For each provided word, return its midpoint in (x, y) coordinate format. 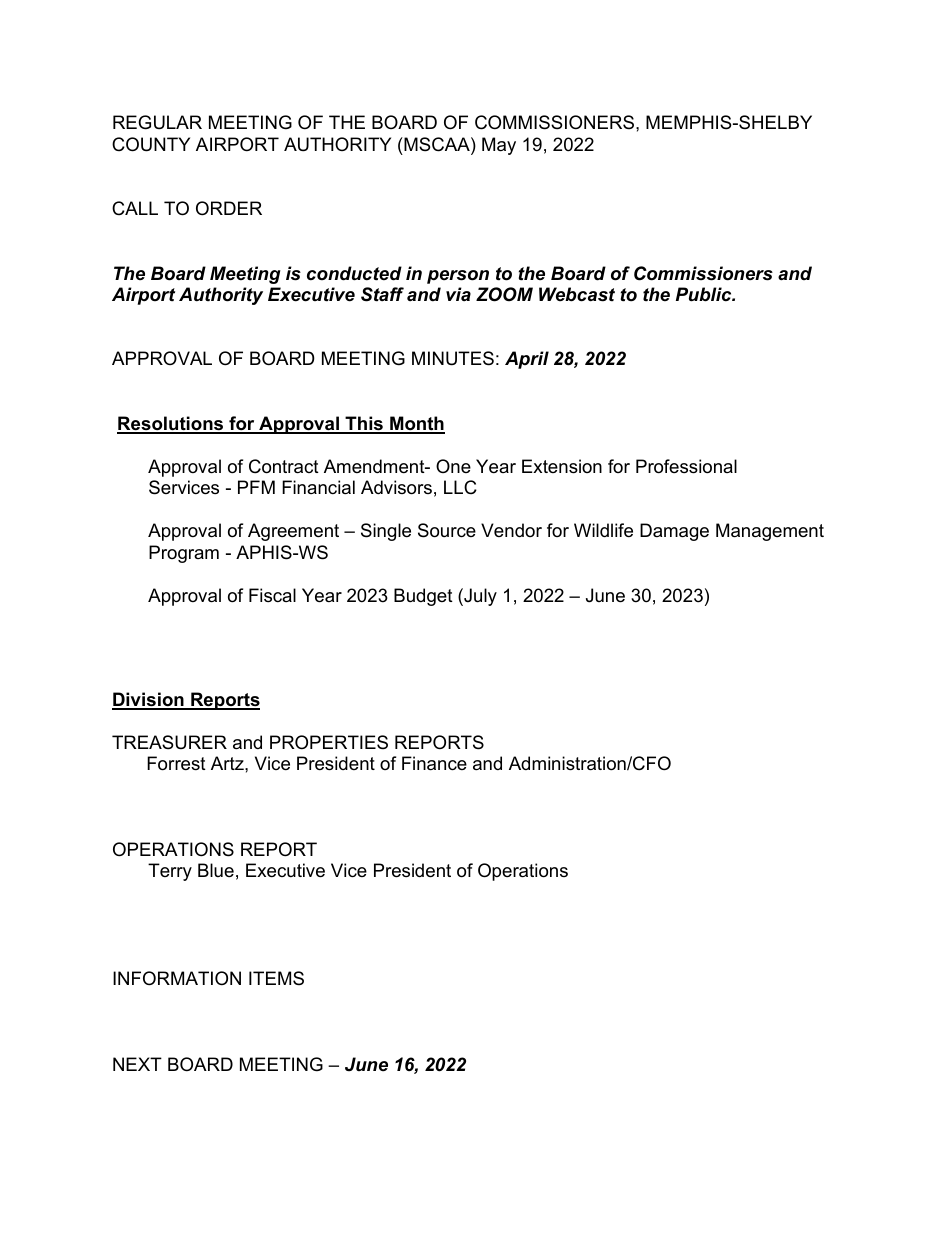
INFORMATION (177, 978)
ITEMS (276, 978)
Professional (686, 466)
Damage (674, 532)
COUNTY (151, 144)
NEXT (137, 1064)
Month (416, 424)
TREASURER (169, 742)
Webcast (577, 294)
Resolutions (171, 424)
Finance (434, 763)
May (499, 146)
